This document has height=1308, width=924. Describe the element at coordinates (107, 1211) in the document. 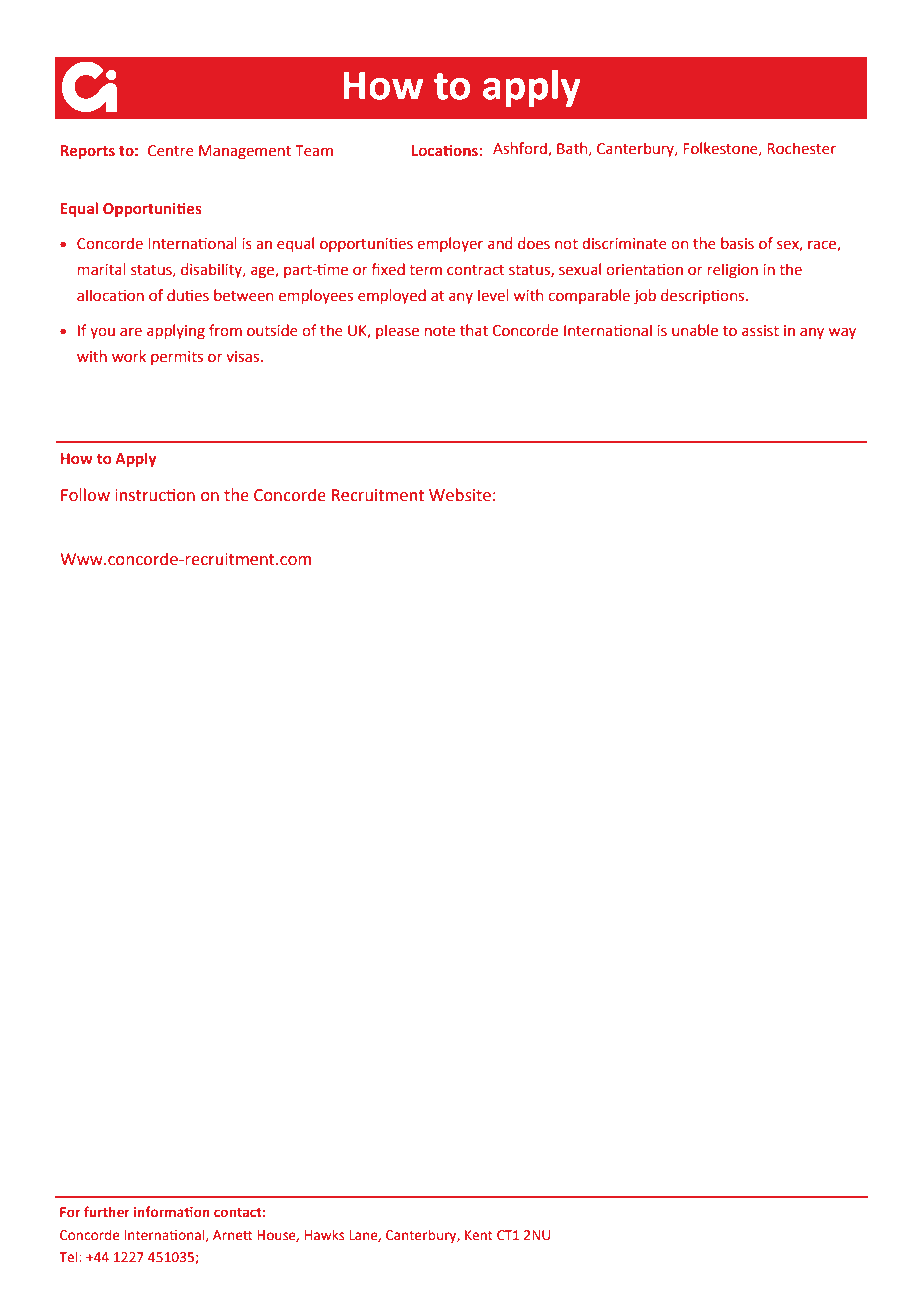

I see `further` at that location.
